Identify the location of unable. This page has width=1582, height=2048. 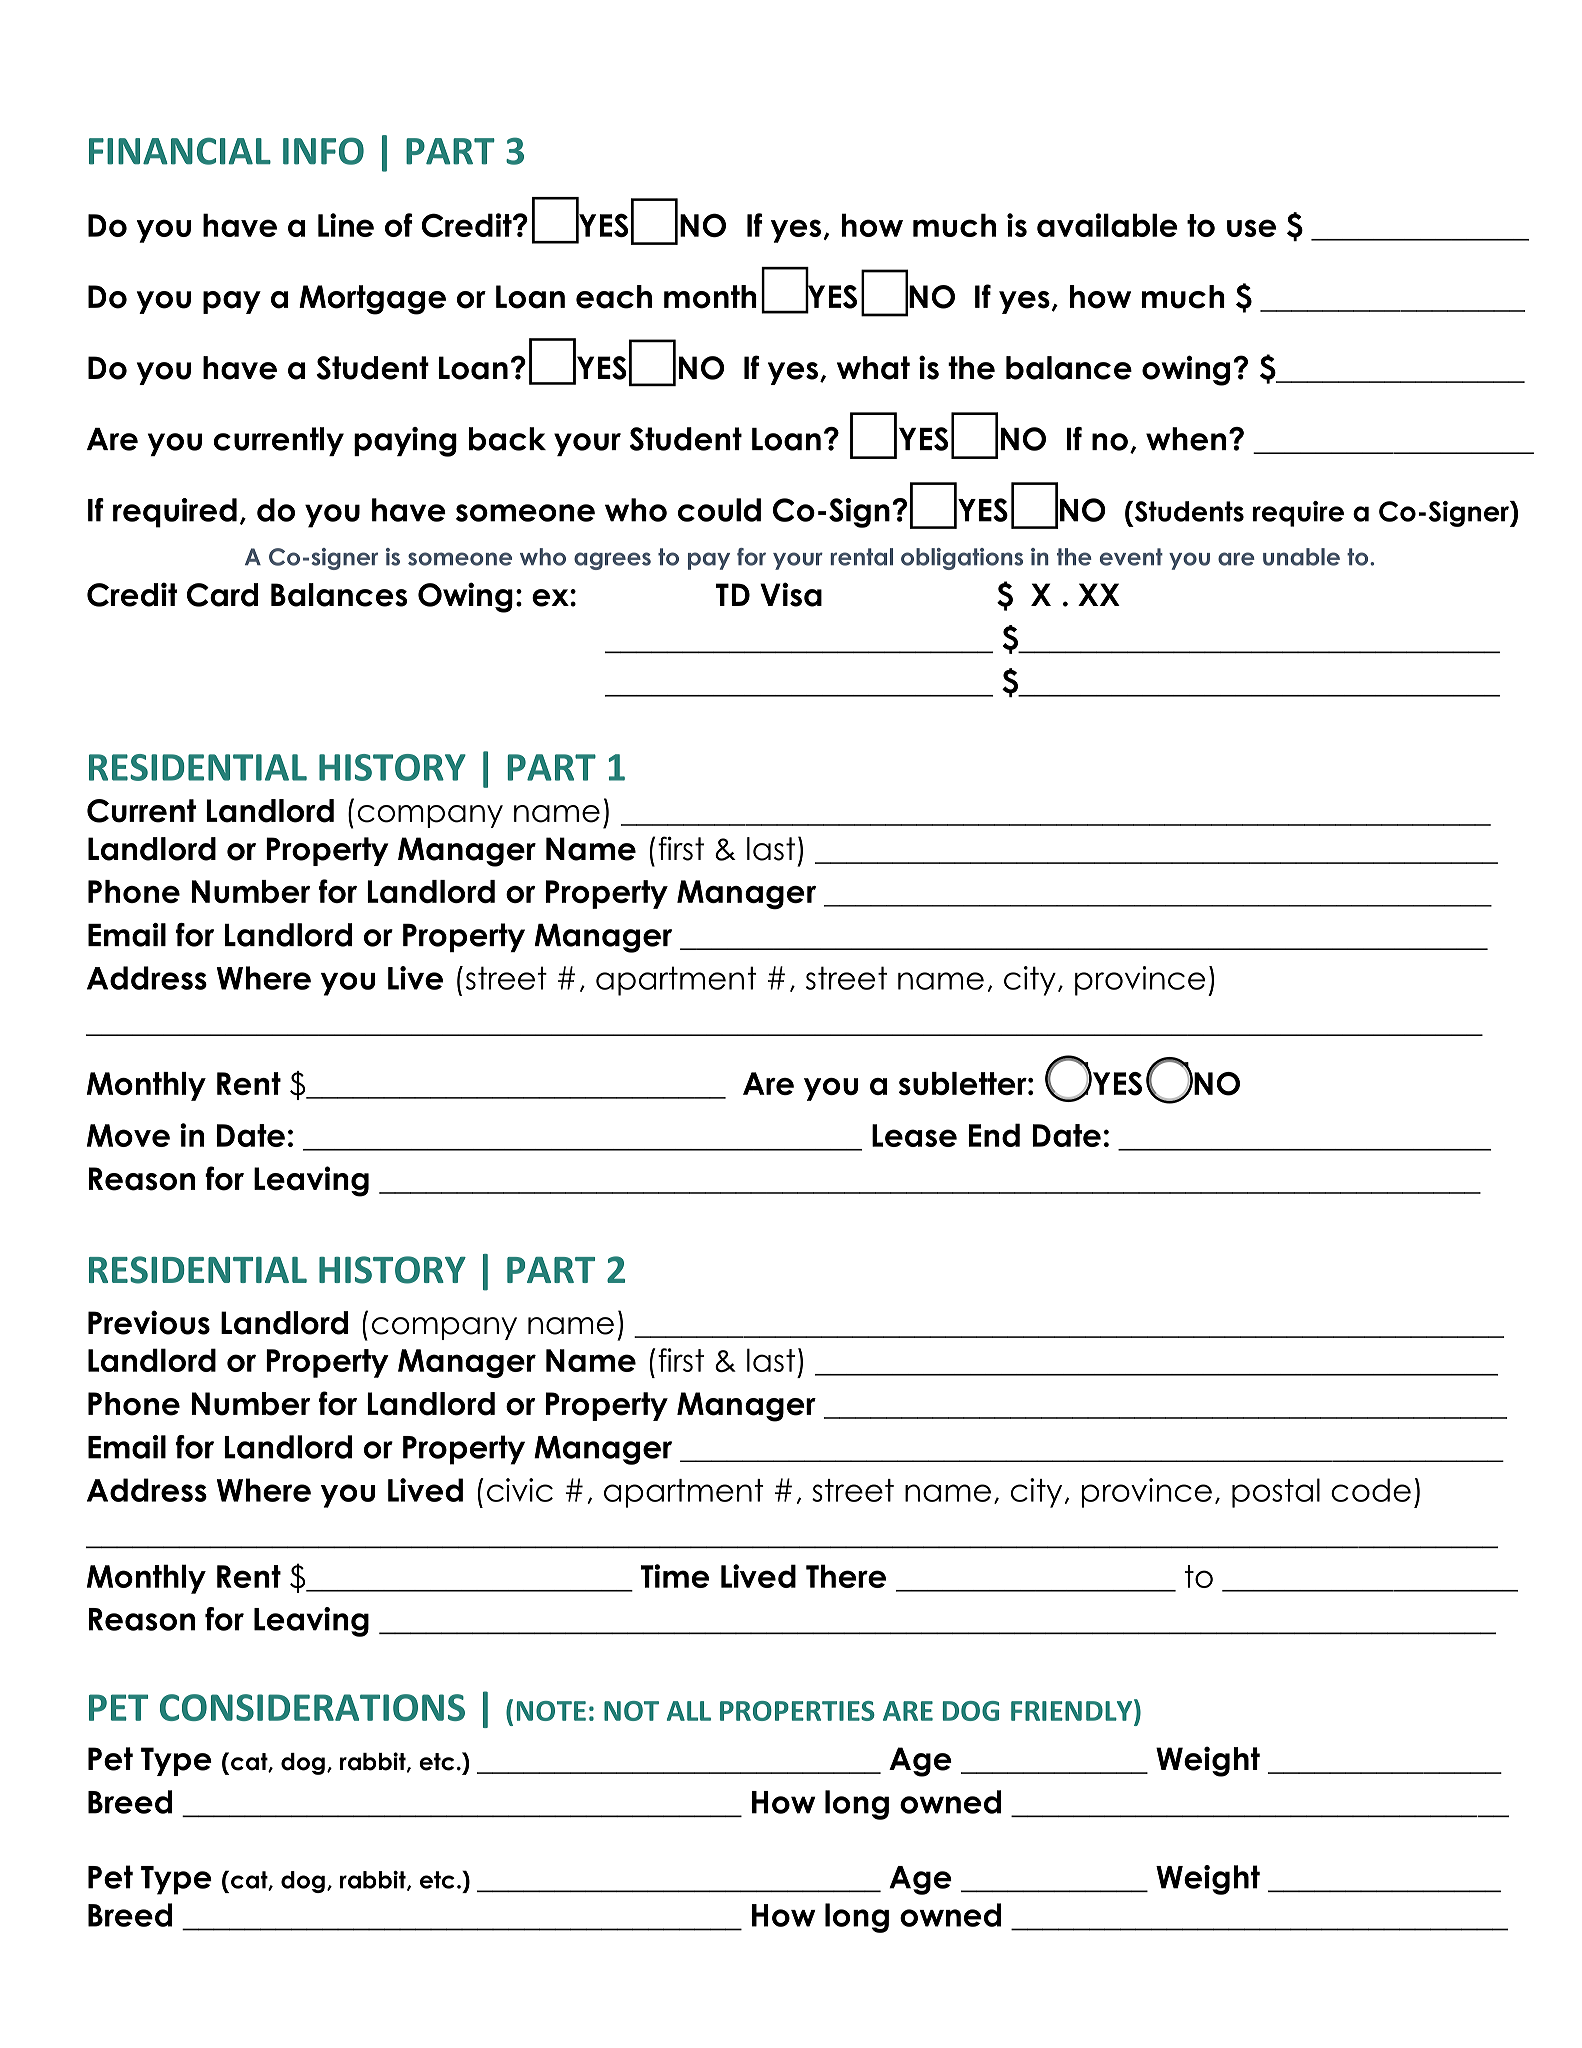
(1301, 557).
